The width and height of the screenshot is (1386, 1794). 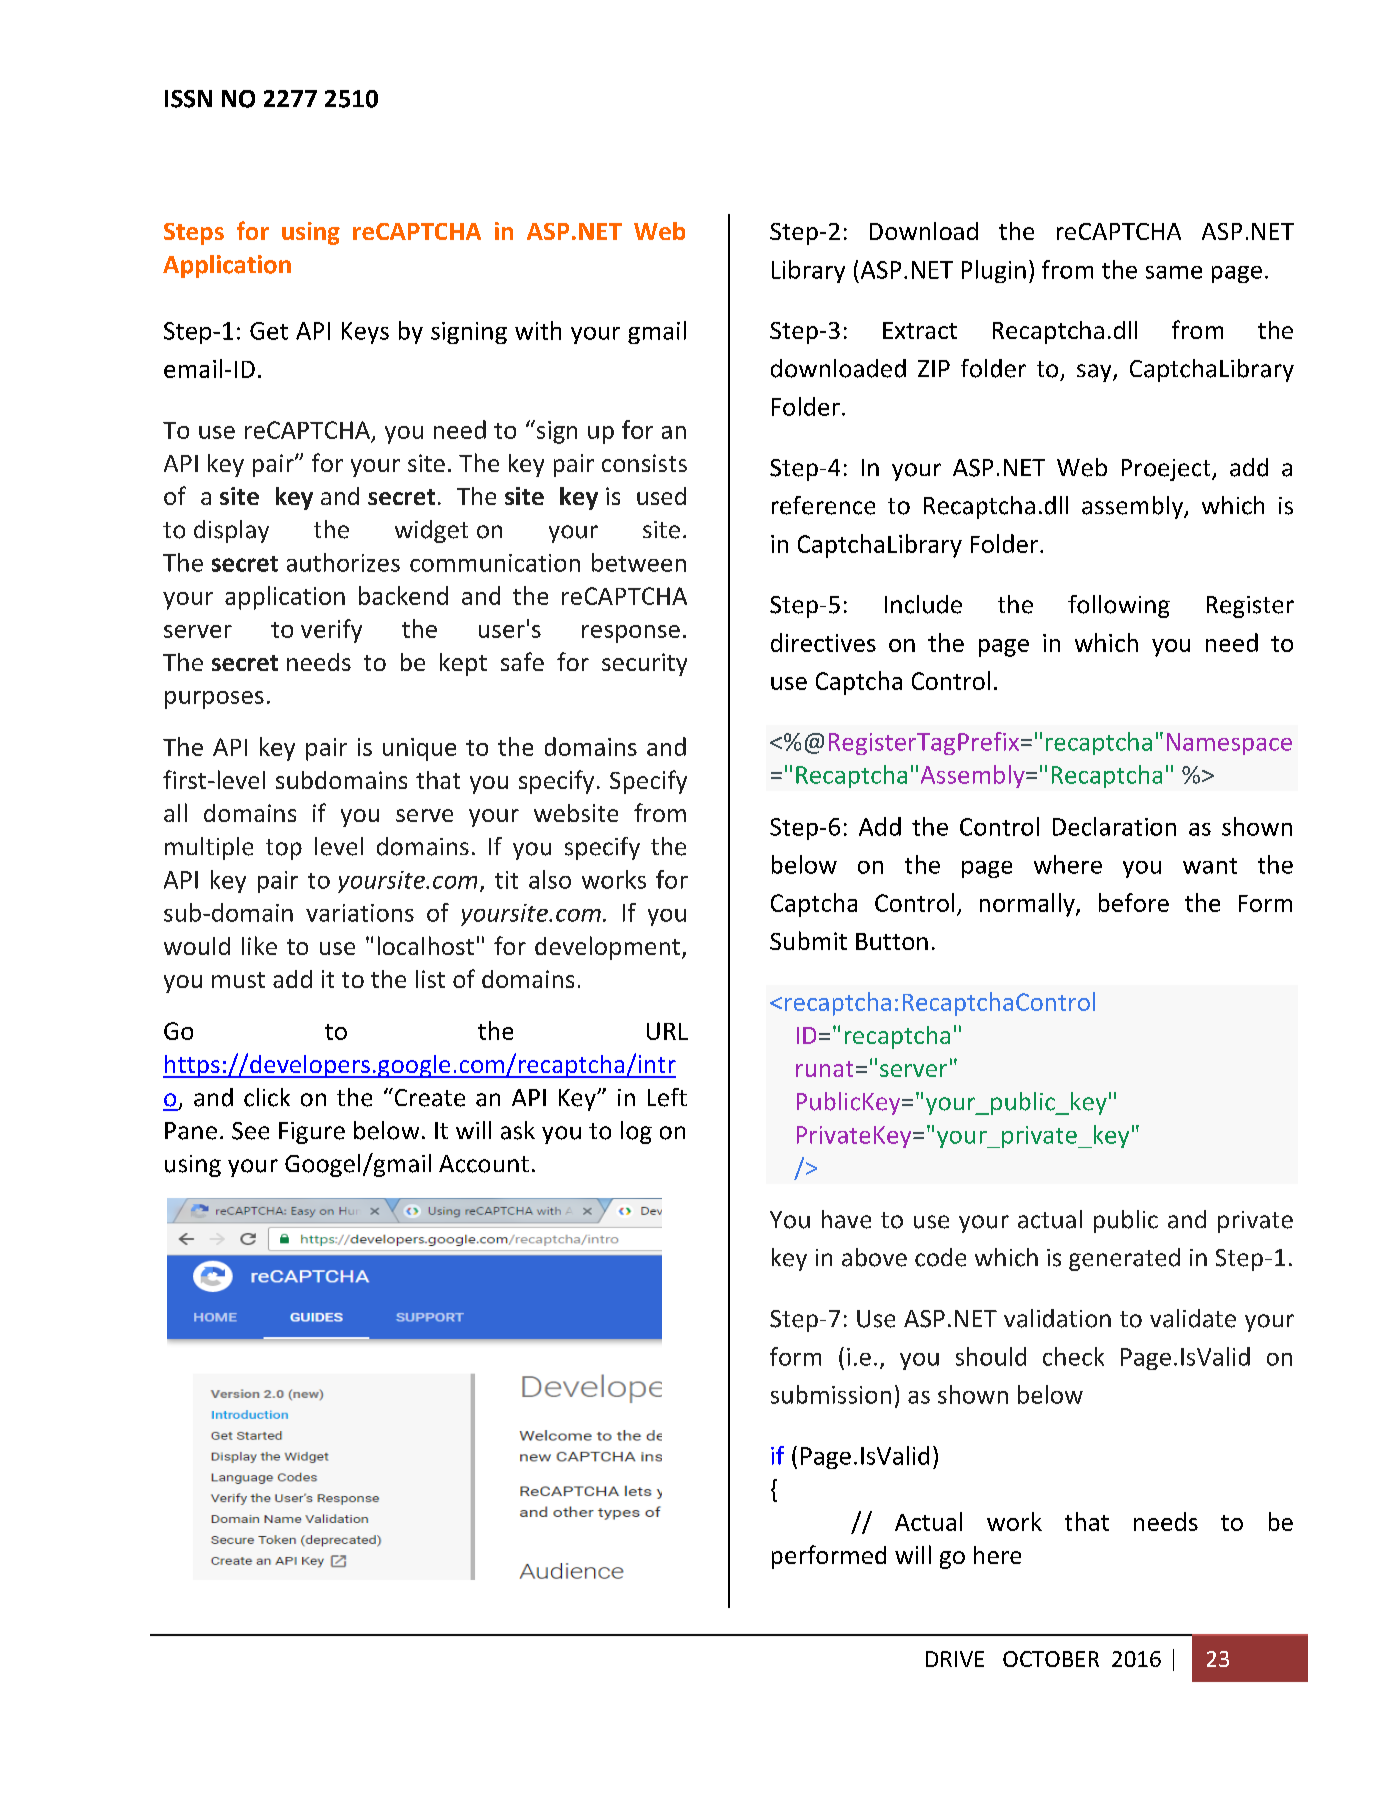 I want to click on have, so click(x=846, y=1219).
